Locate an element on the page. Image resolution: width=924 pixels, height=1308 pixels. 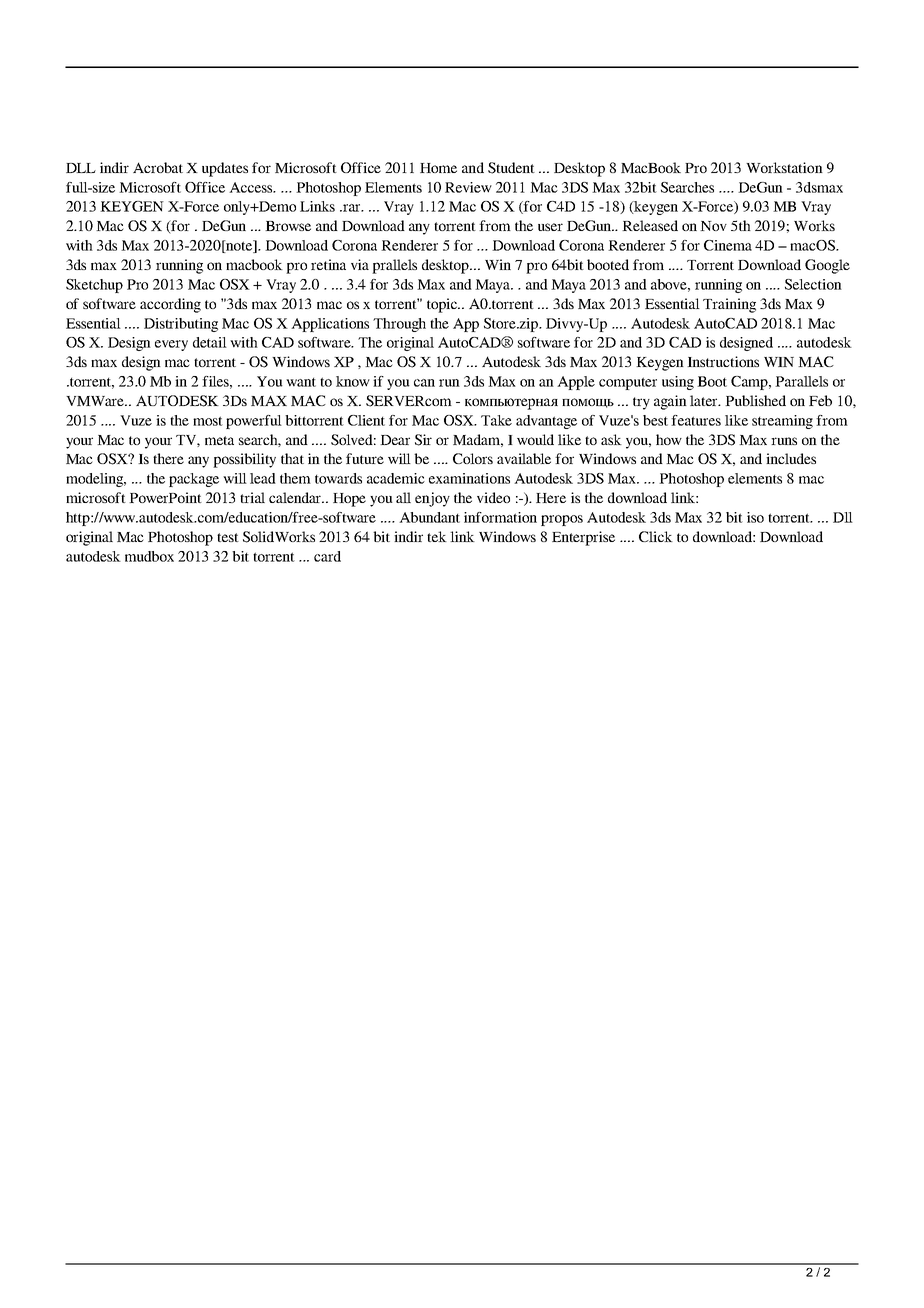
streaming is located at coordinates (782, 422).
